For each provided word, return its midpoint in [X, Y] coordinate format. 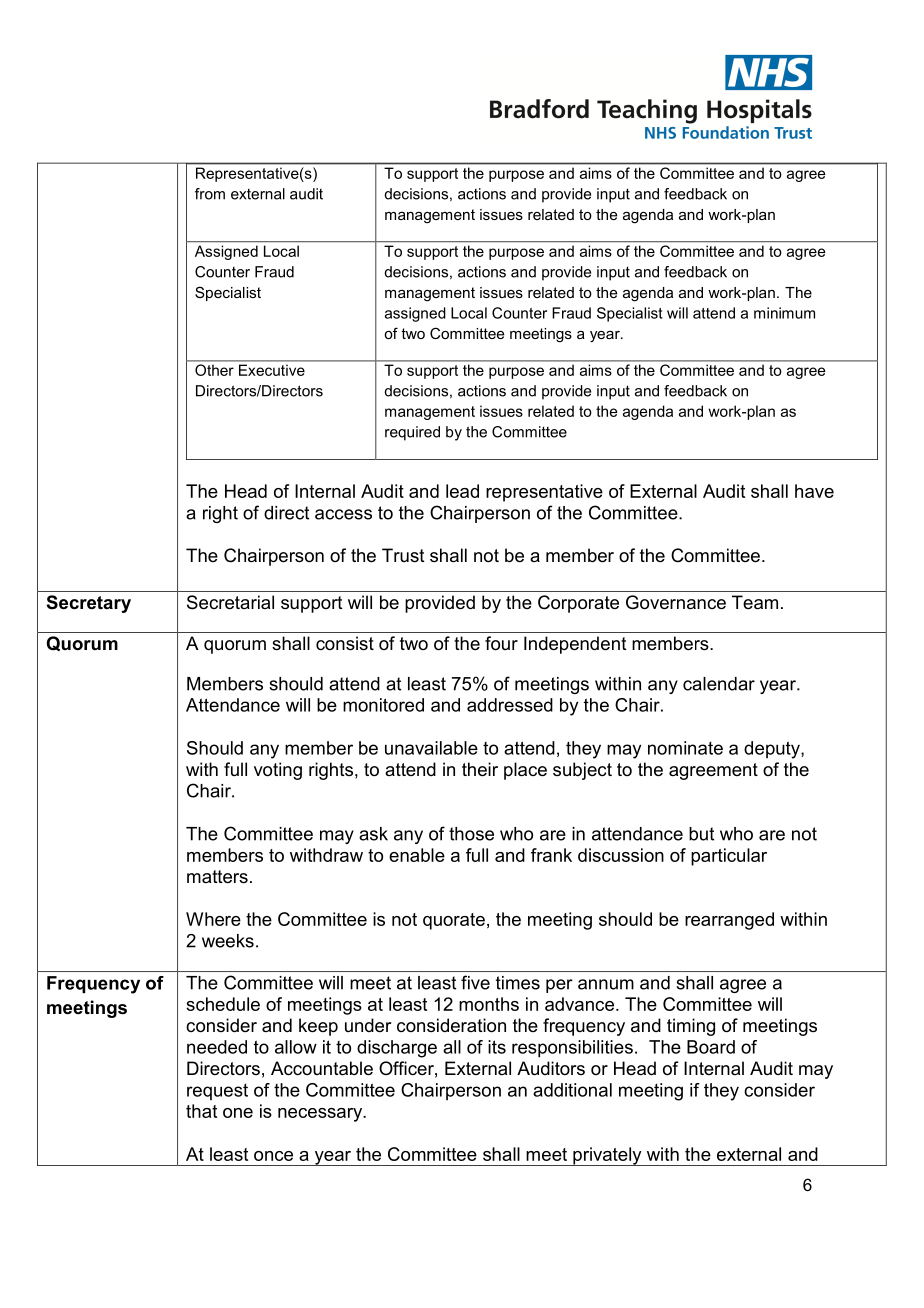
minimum [784, 313]
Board [711, 1047]
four [501, 643]
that [201, 1111]
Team [755, 602]
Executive [272, 370]
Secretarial [230, 602]
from [210, 194]
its [497, 1047]
